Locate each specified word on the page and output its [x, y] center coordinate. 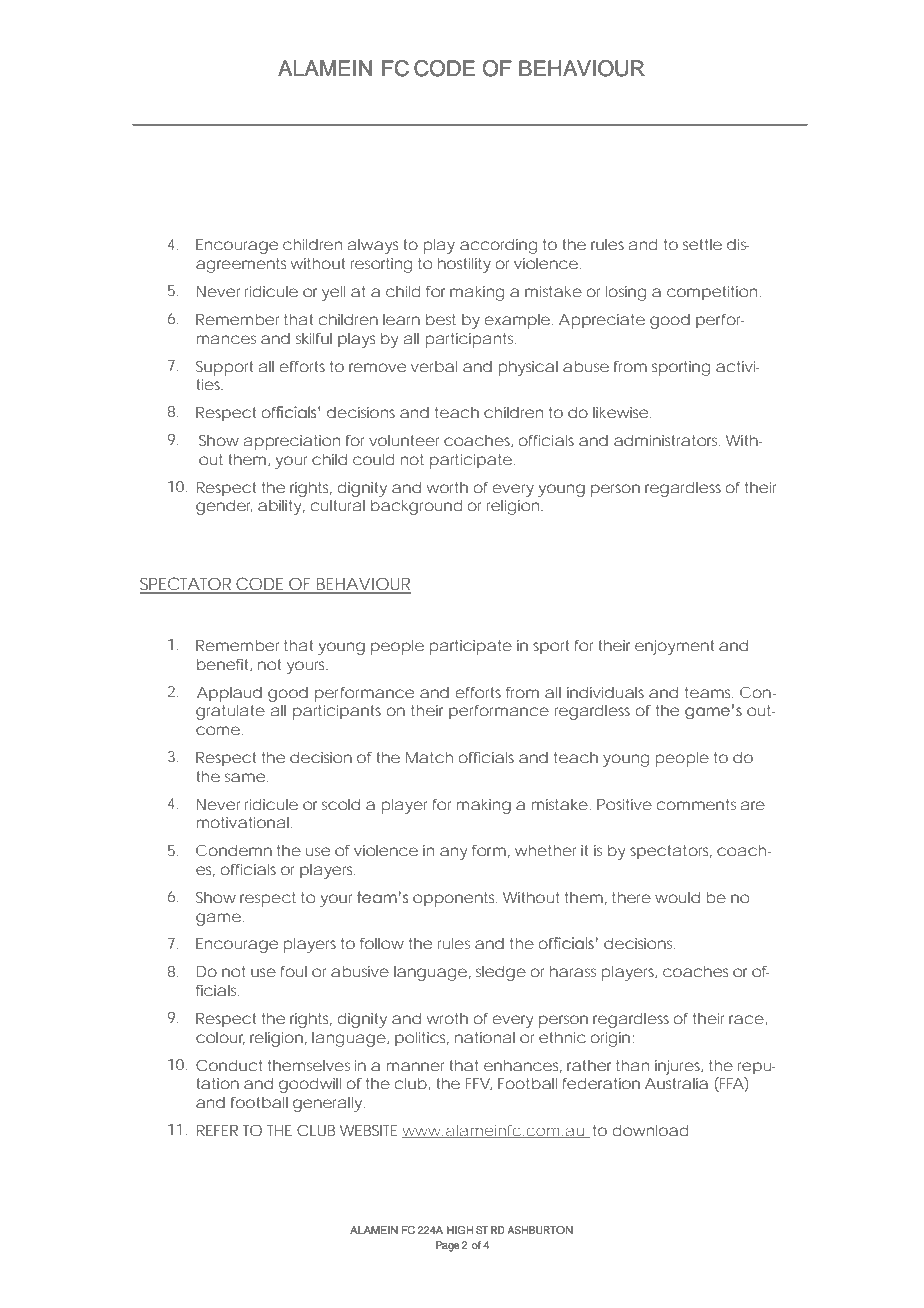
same [245, 777]
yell [333, 293]
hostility [464, 265]
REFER [217, 1130]
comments [696, 804]
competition [712, 293]
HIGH [460, 1230]
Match [429, 757]
